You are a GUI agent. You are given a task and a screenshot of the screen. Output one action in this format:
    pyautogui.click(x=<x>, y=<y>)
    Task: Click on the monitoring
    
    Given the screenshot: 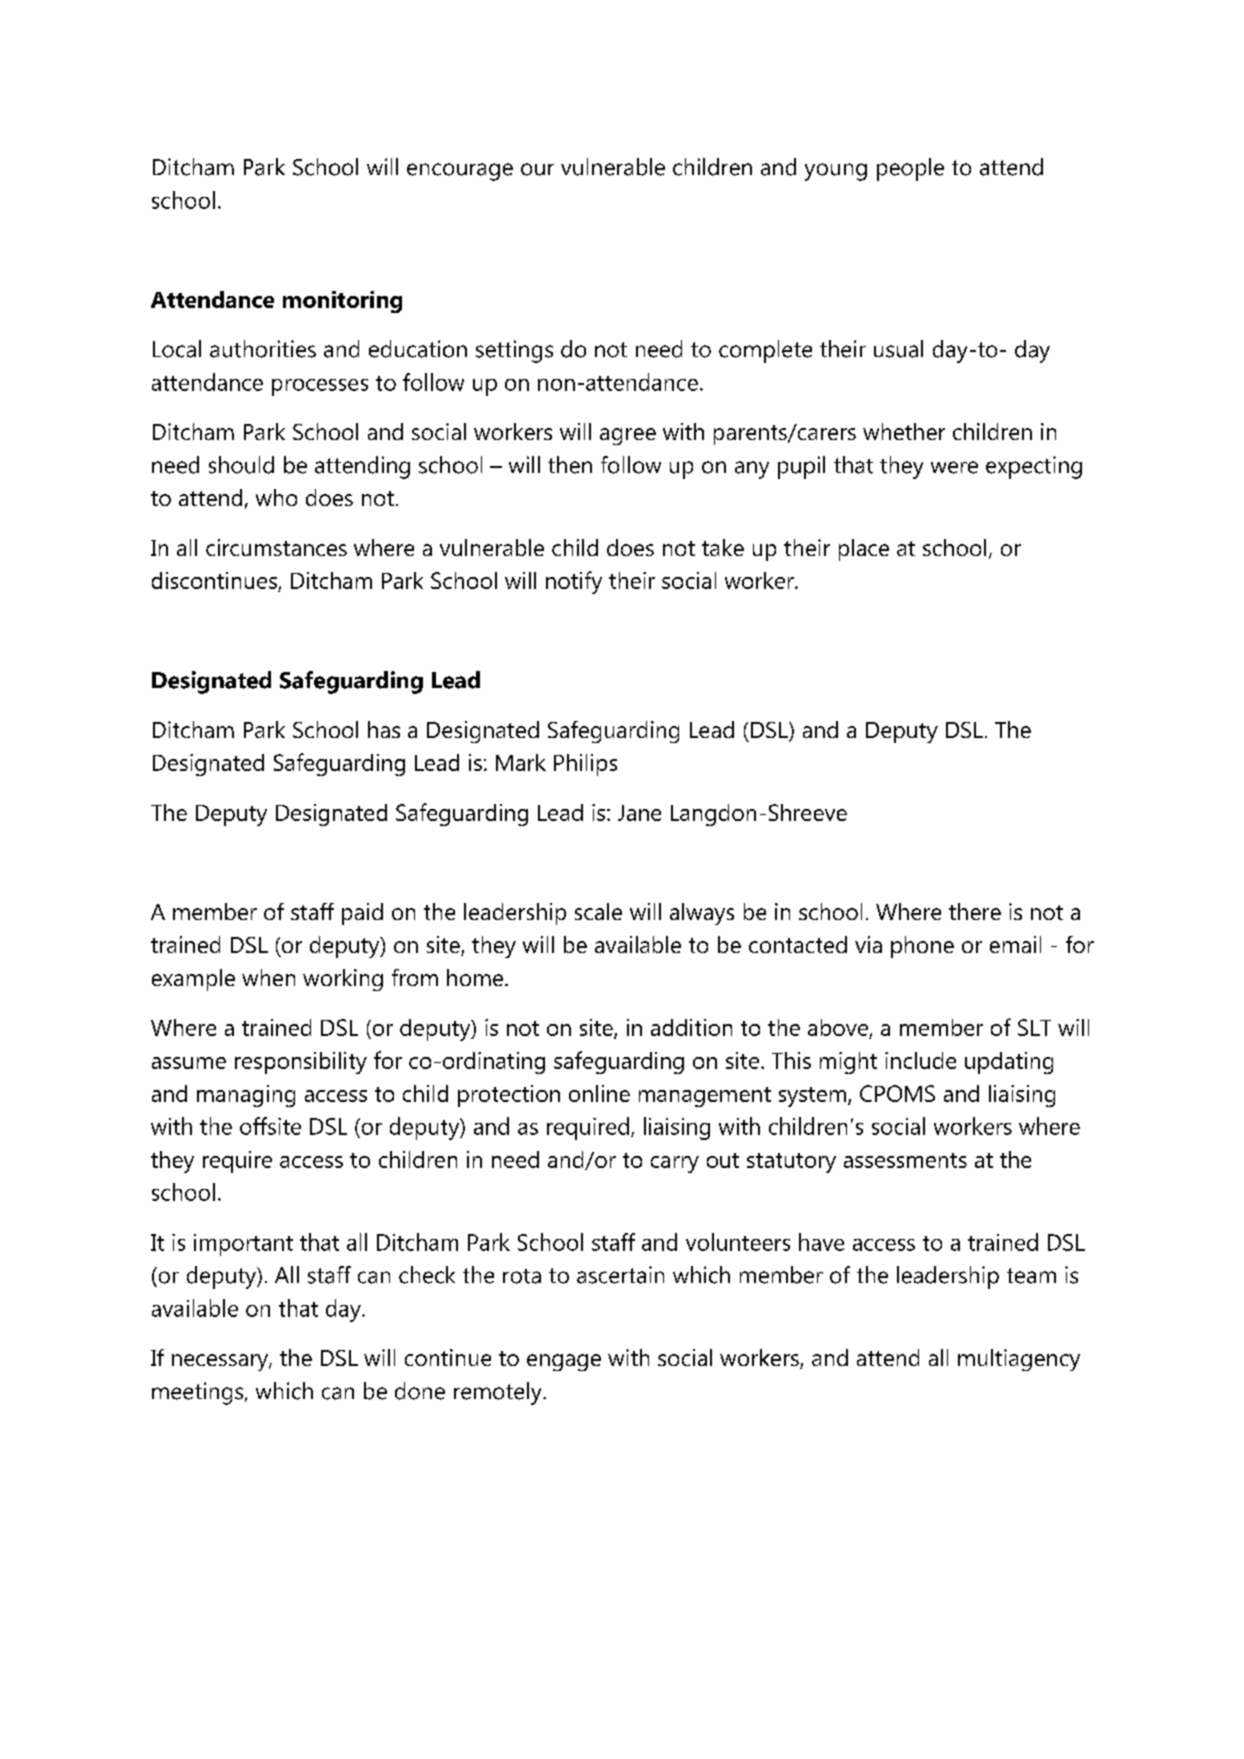 What is the action you would take?
    pyautogui.click(x=342, y=302)
